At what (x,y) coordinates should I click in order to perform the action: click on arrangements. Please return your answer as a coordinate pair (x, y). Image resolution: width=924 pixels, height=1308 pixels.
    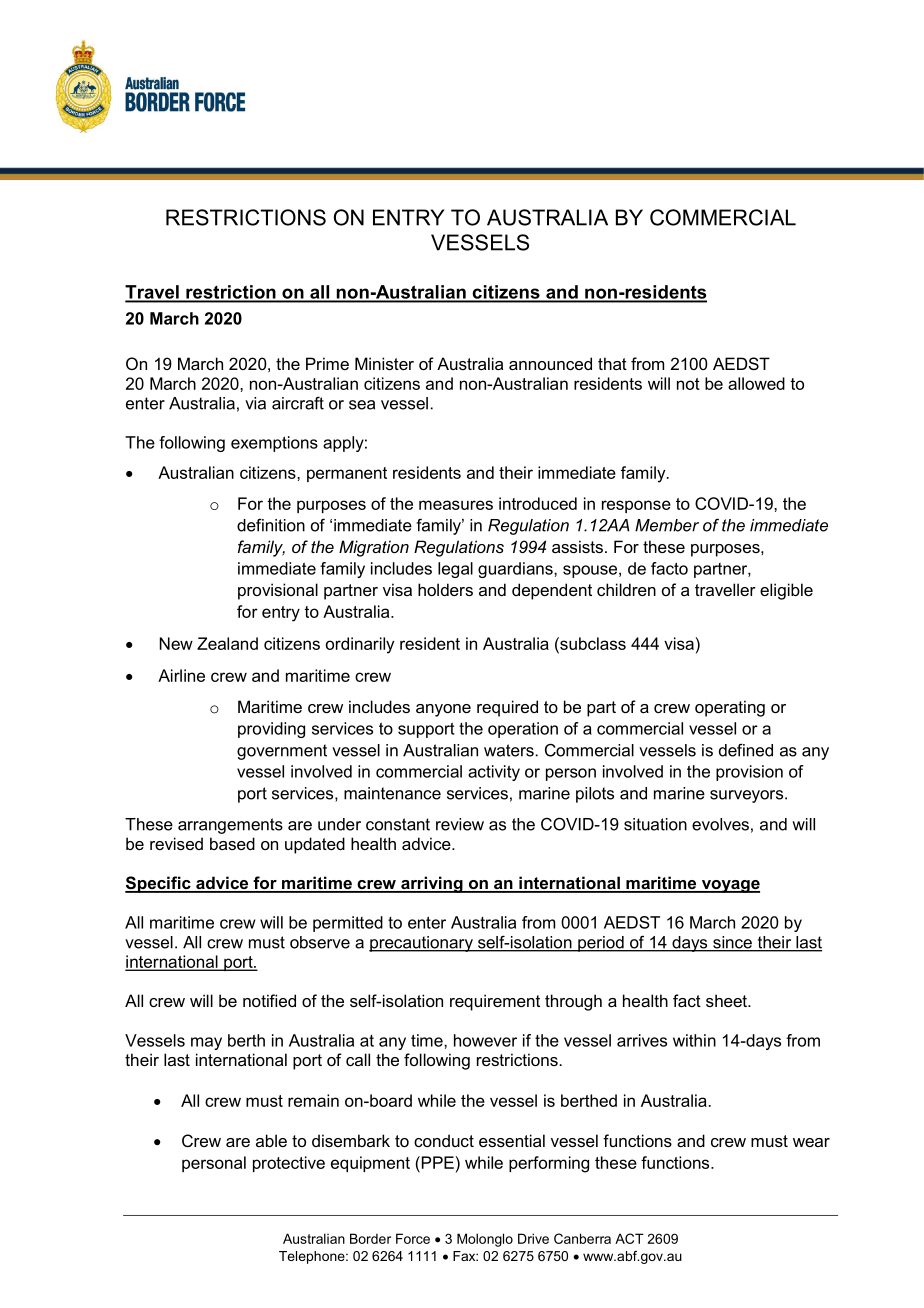
    Looking at the image, I should click on (230, 826).
